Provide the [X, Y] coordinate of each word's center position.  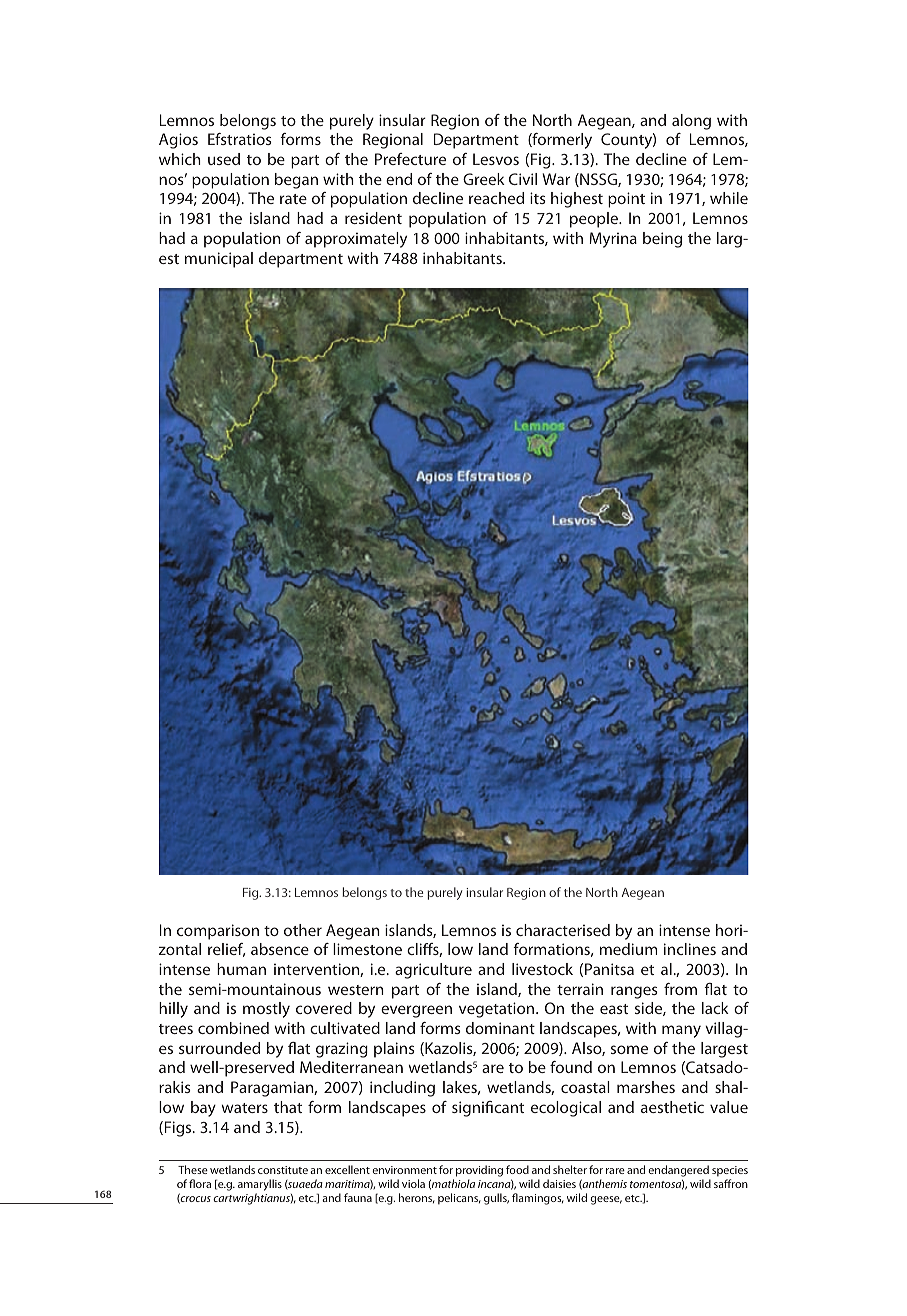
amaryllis [260, 1186]
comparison [218, 932]
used [224, 159]
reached [496, 198]
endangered [678, 1171]
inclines [690, 949]
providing [479, 1171]
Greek [484, 179]
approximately [356, 240]
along [691, 122]
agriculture [433, 971]
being [662, 240]
